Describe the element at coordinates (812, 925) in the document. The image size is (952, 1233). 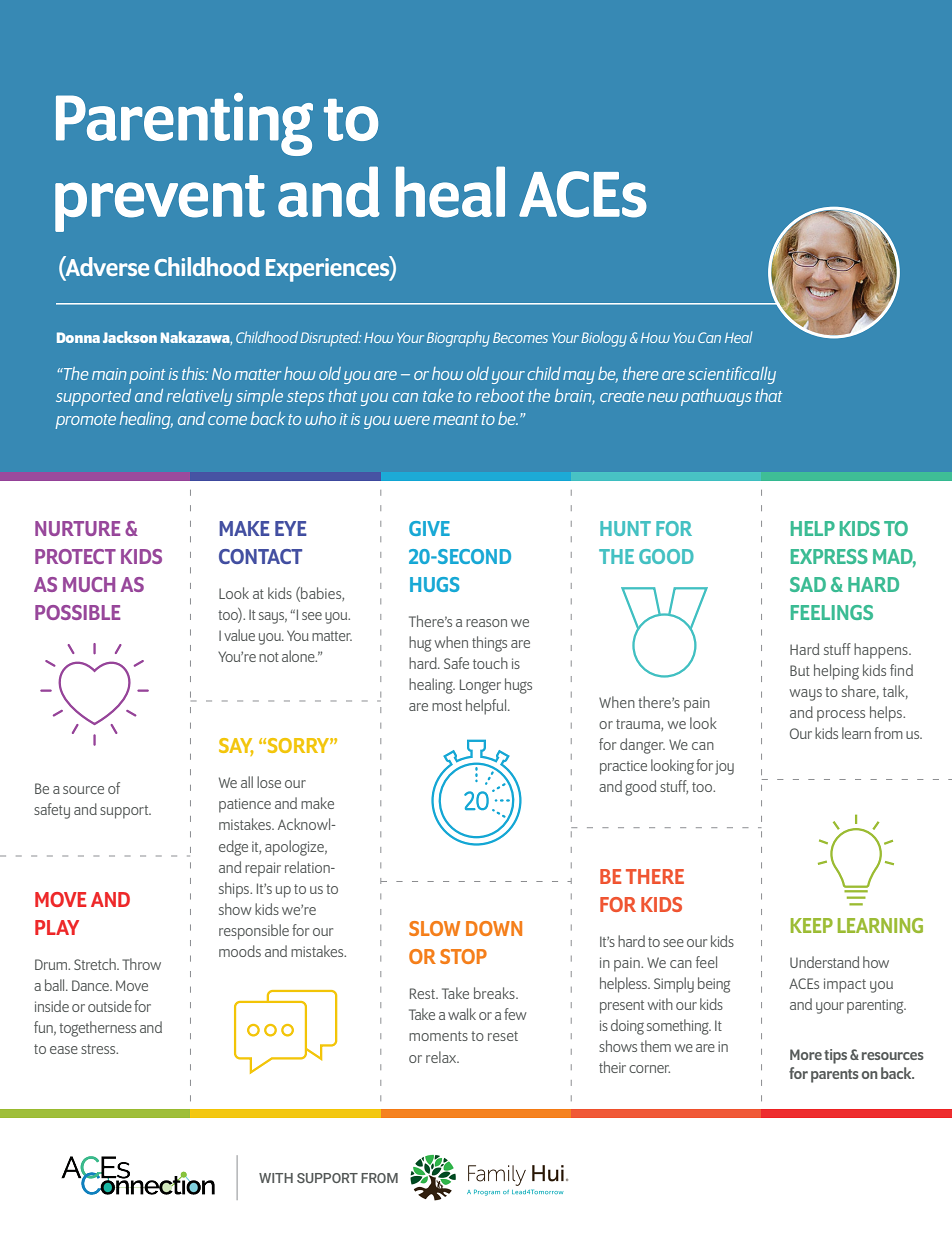
I see `KEEP` at that location.
